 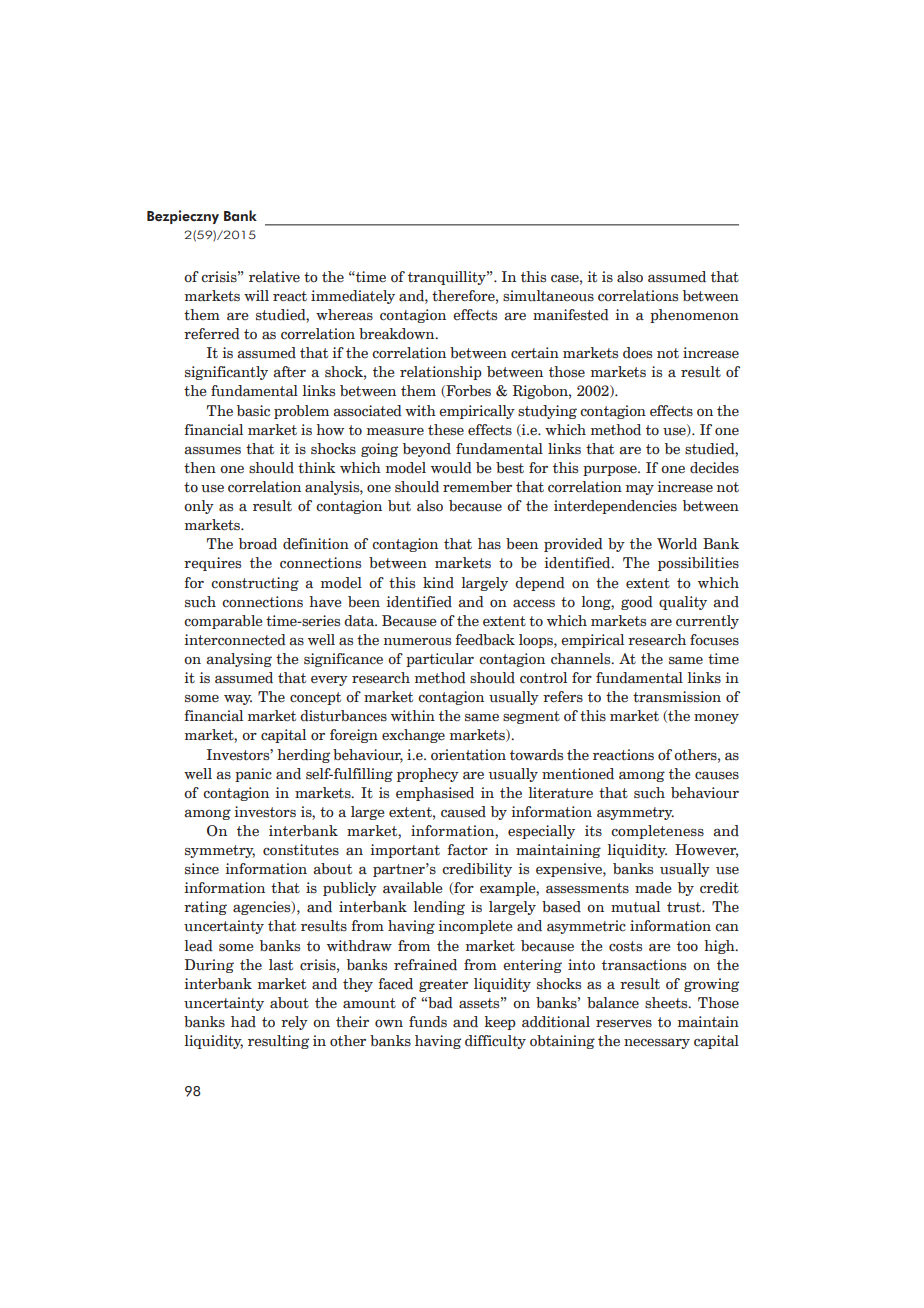 I want to click on will, so click(x=256, y=295).
